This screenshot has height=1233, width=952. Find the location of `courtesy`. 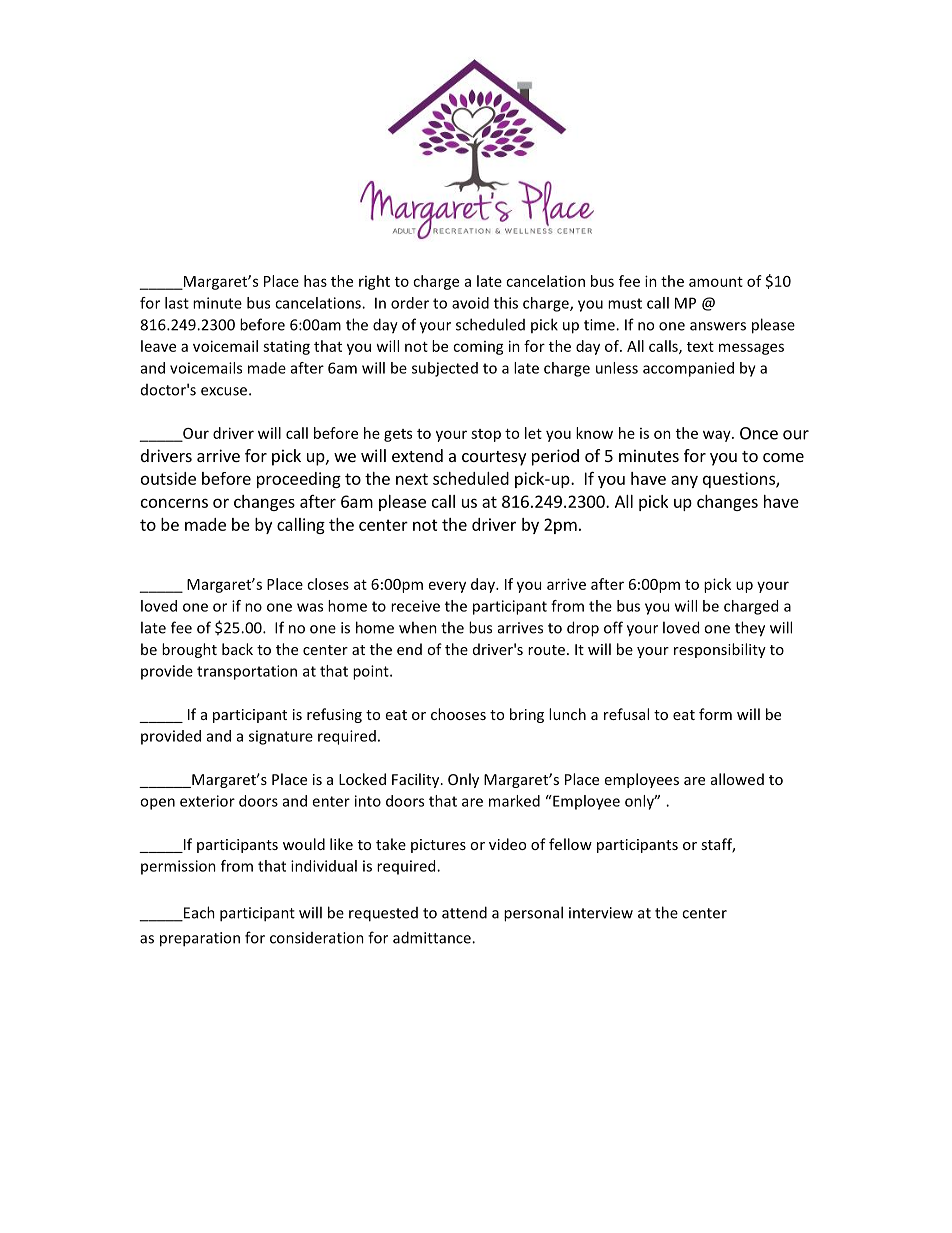

courtesy is located at coordinates (494, 458).
